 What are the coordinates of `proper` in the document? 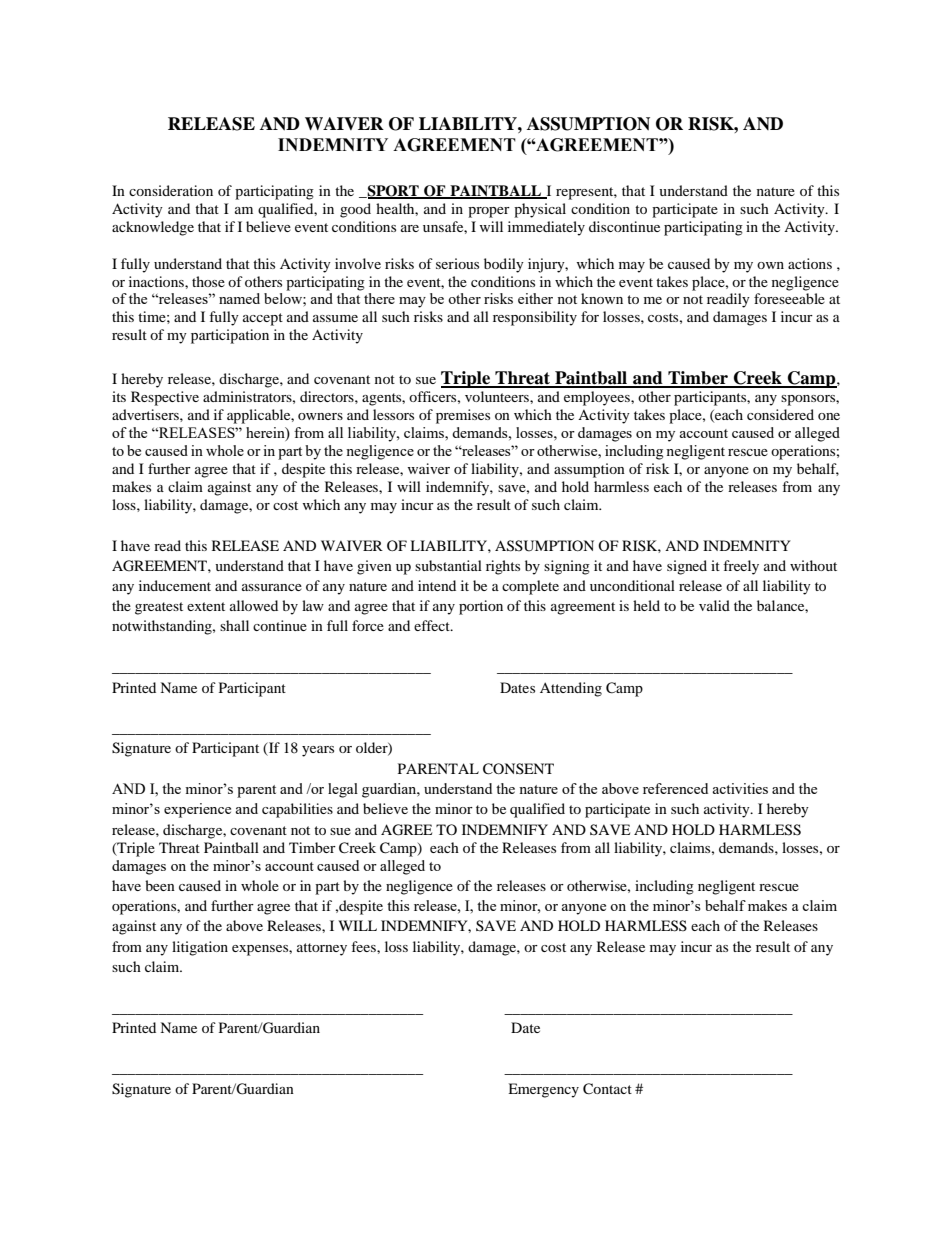 It's located at (489, 212).
